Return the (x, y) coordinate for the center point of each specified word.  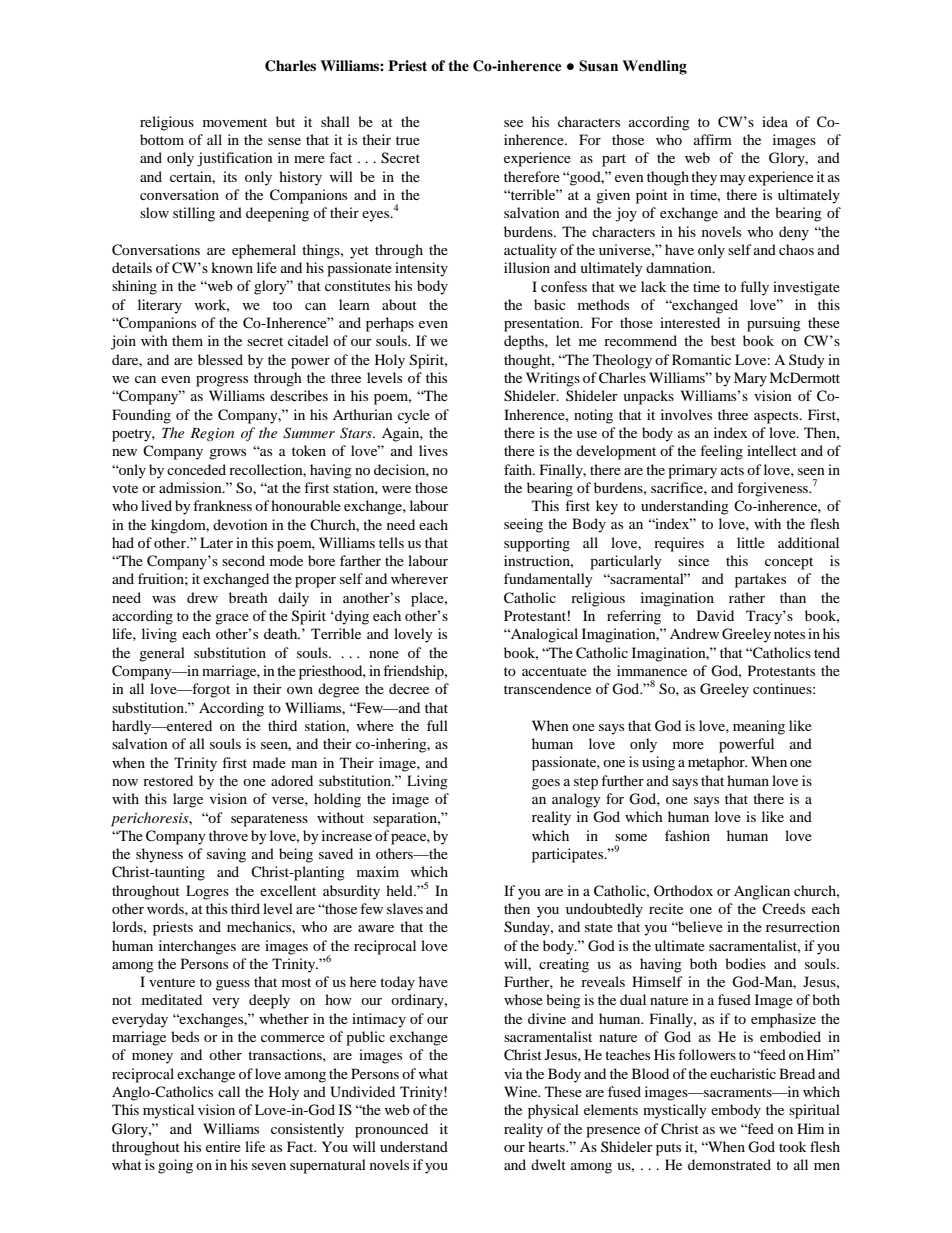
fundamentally (548, 580)
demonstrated (729, 1164)
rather (747, 597)
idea (775, 121)
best (723, 340)
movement (235, 122)
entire (223, 1146)
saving (226, 855)
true (408, 140)
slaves (405, 908)
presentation (543, 324)
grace (232, 619)
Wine (522, 1091)
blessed (220, 359)
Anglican (762, 892)
